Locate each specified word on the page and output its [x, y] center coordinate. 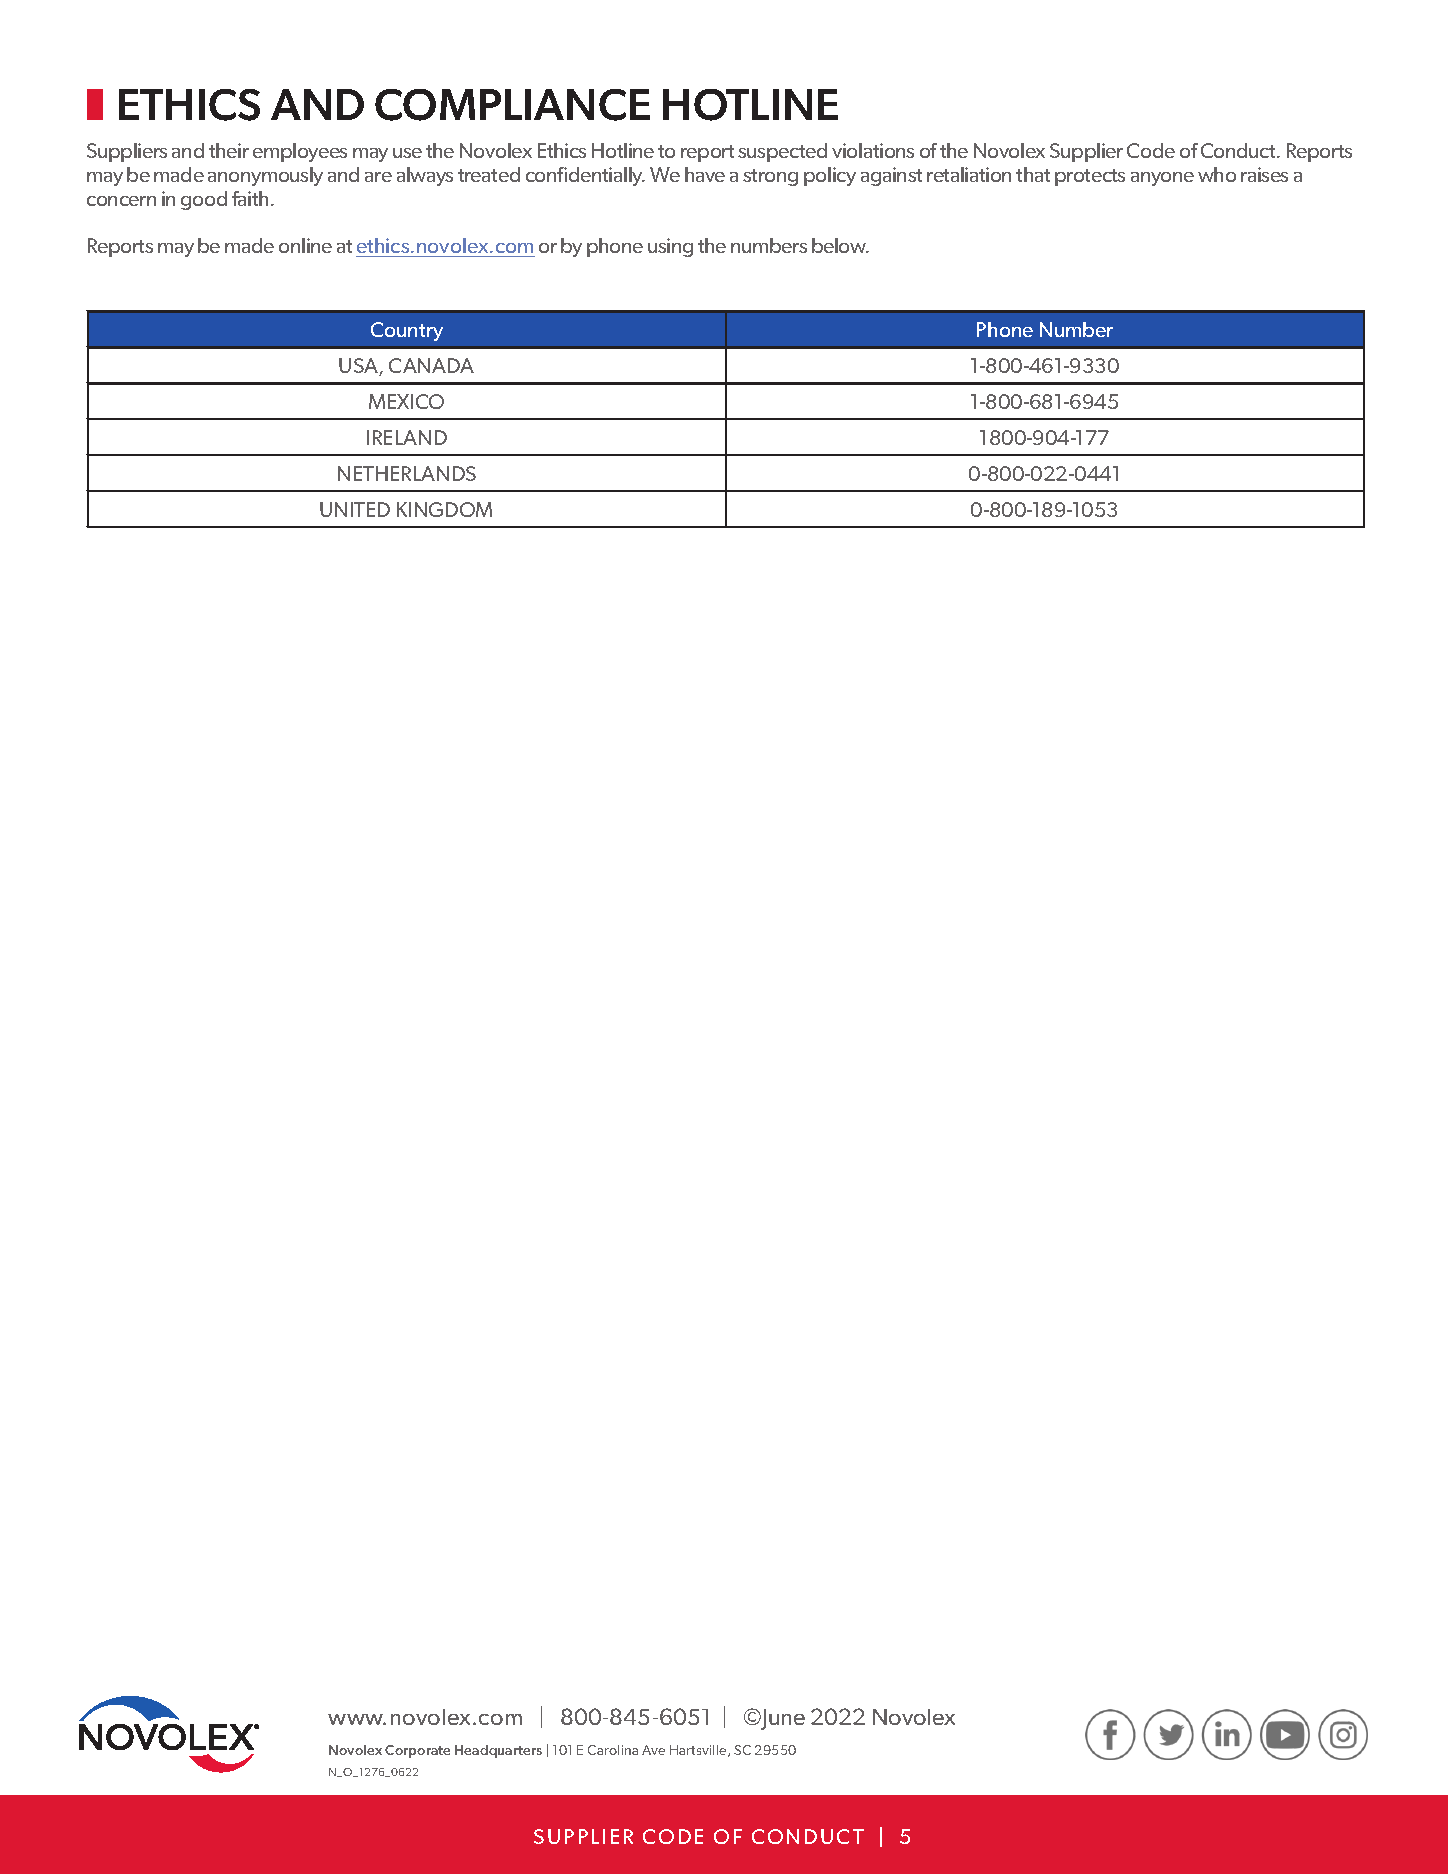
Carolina [613, 1750]
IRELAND [407, 437]
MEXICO [406, 401]
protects [1090, 177]
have [705, 174]
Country [407, 331]
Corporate [417, 1751]
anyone [1162, 179]
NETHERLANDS [407, 473]
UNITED [355, 509]
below [840, 245]
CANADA [431, 365]
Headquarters [498, 1751]
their [229, 150]
